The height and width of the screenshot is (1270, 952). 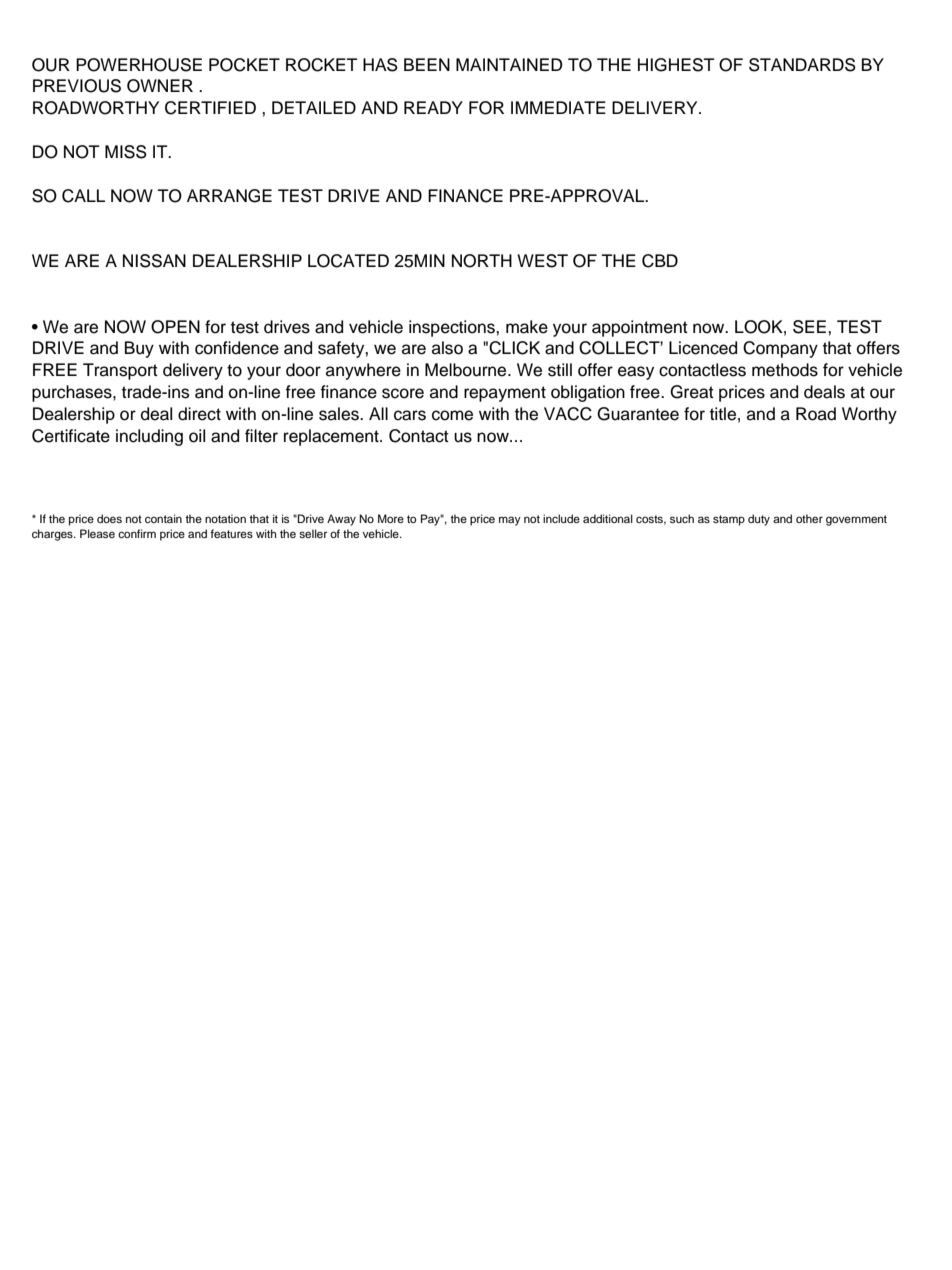 What do you see at coordinates (482, 261) in the screenshot?
I see `NORTH` at bounding box center [482, 261].
